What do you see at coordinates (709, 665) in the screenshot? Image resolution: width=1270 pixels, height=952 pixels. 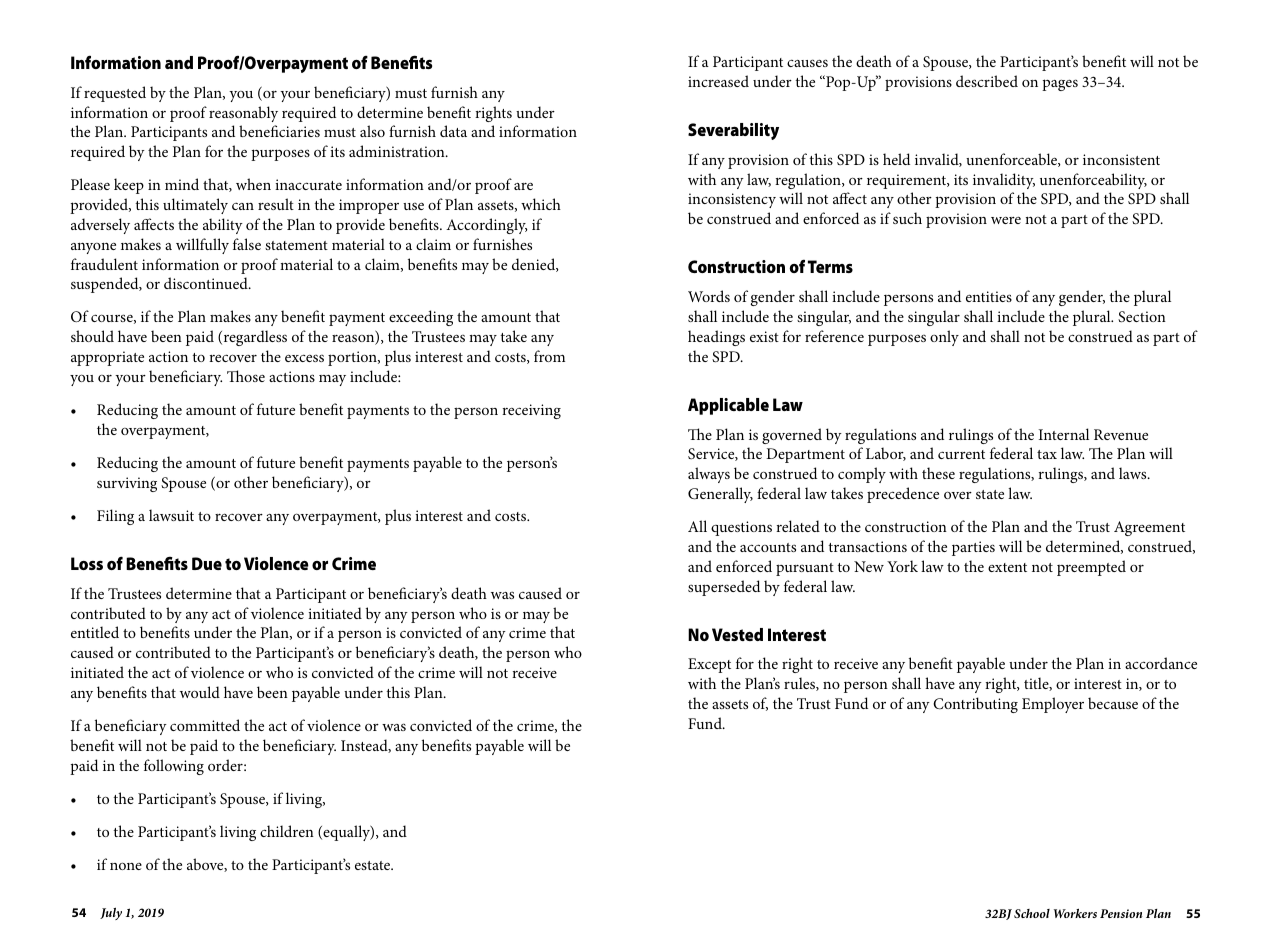 I see `Except` at bounding box center [709, 665].
